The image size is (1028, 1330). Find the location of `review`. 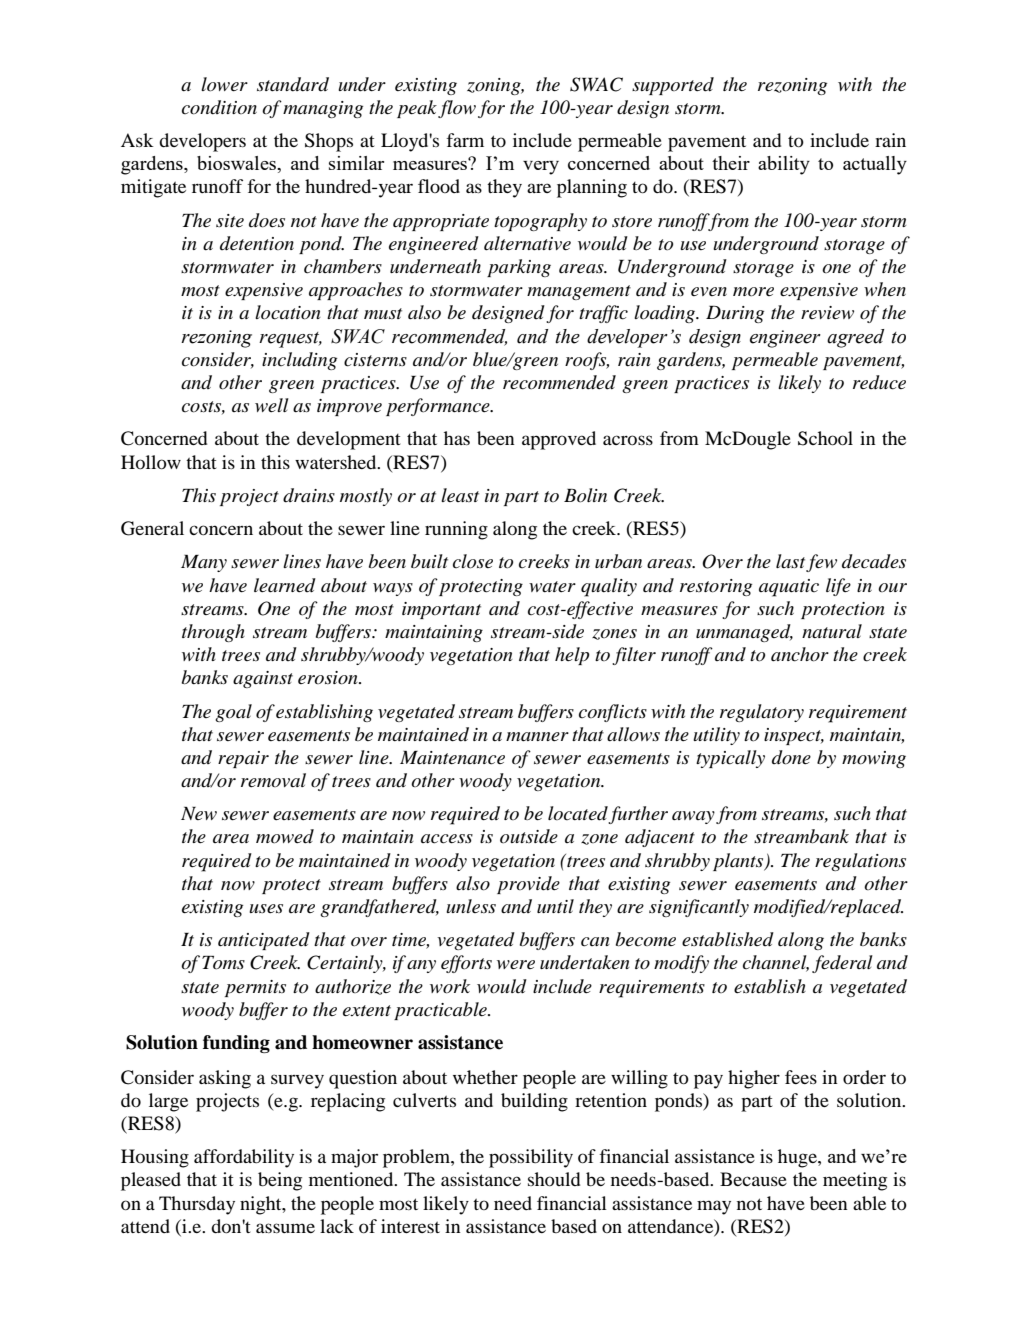

review is located at coordinates (827, 312).
